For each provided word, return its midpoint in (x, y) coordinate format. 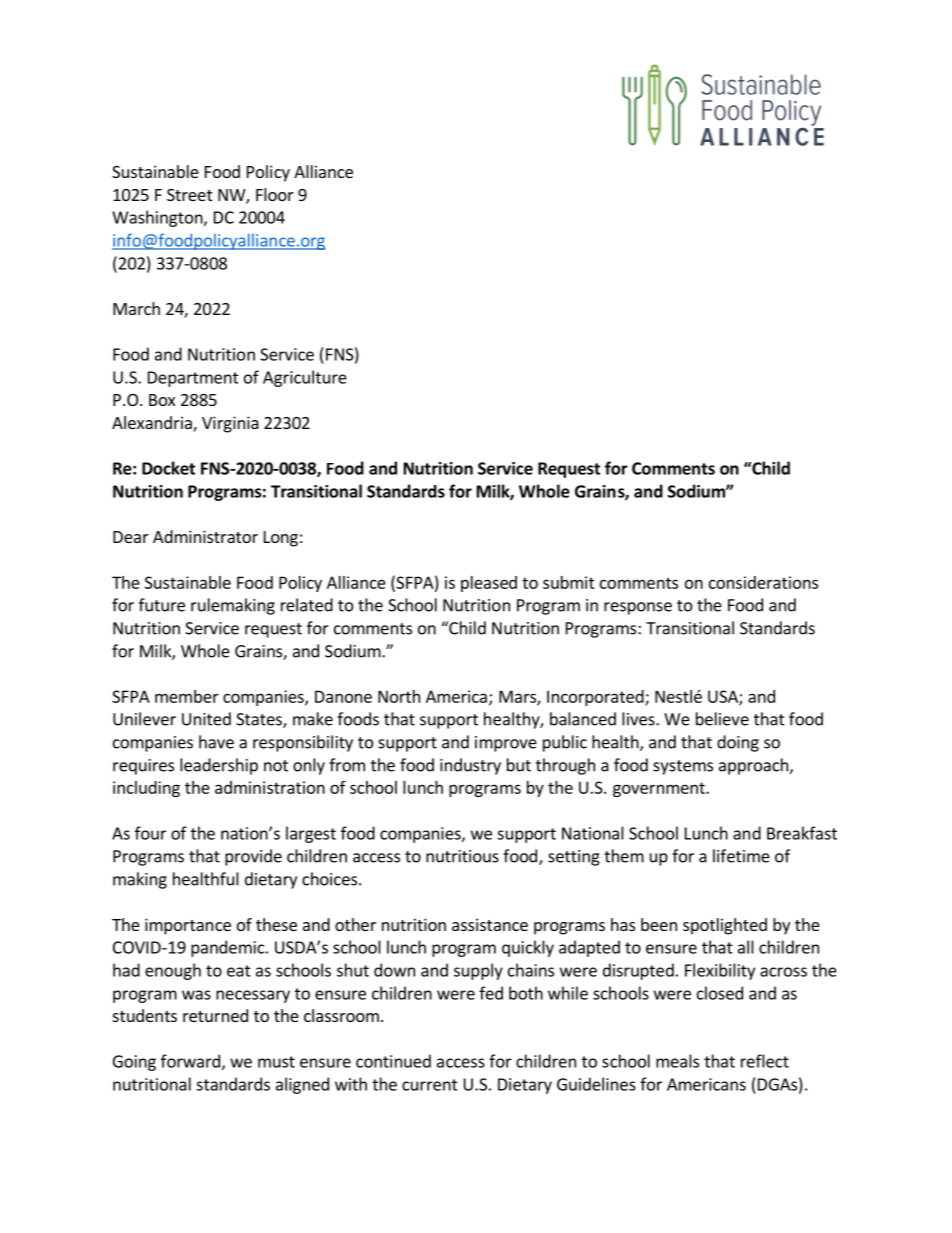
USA (724, 697)
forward (190, 1061)
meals (677, 1061)
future (162, 605)
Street (189, 195)
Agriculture (305, 378)
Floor (275, 194)
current (430, 1085)
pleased (489, 584)
